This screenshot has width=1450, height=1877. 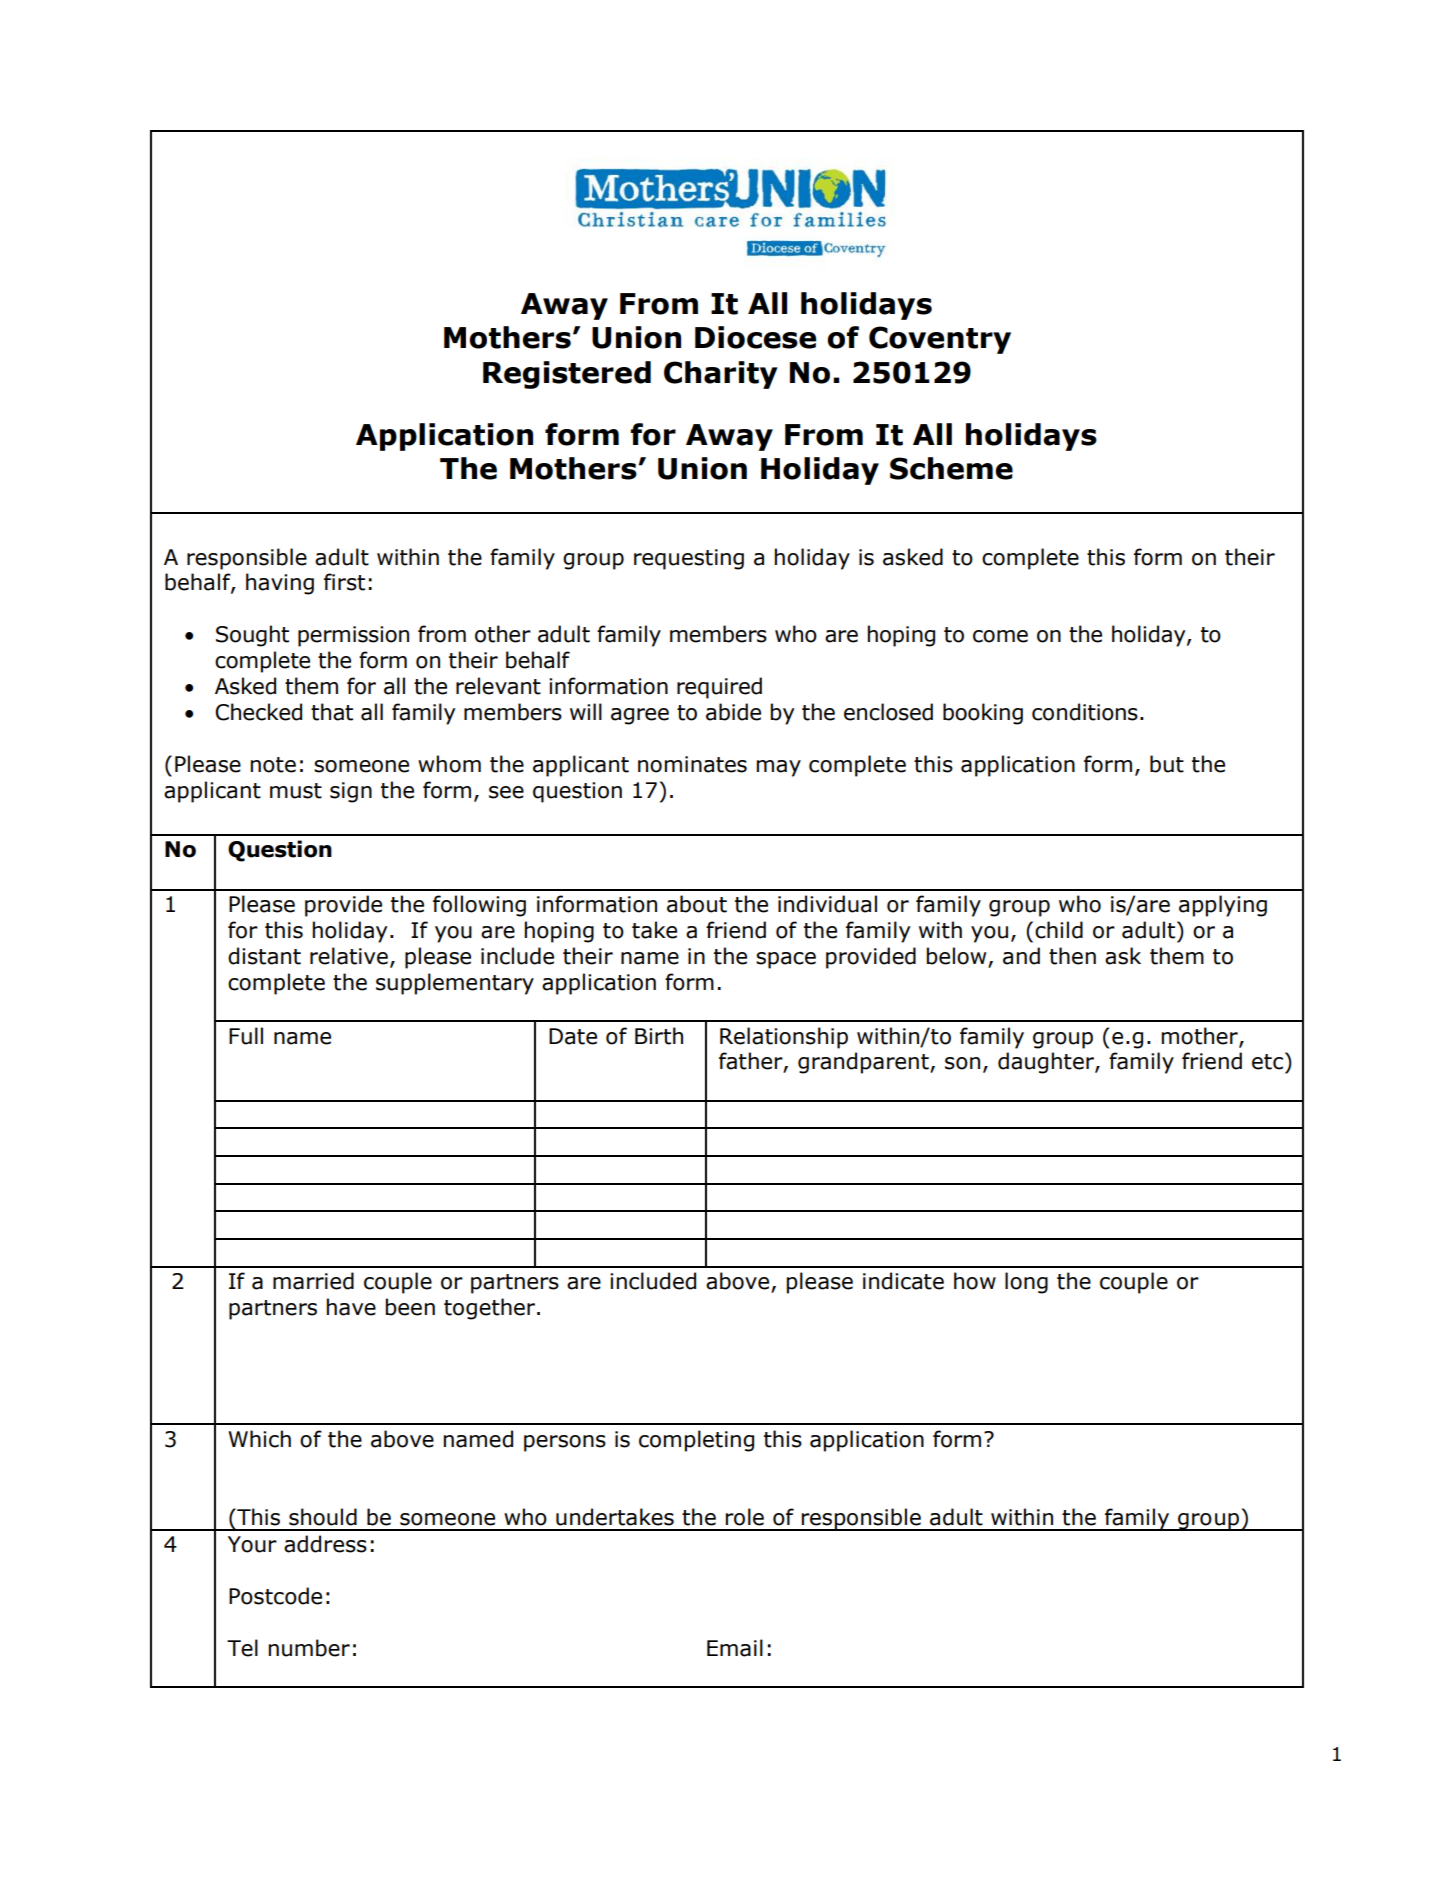 What do you see at coordinates (351, 792) in the screenshot?
I see `sign` at bounding box center [351, 792].
